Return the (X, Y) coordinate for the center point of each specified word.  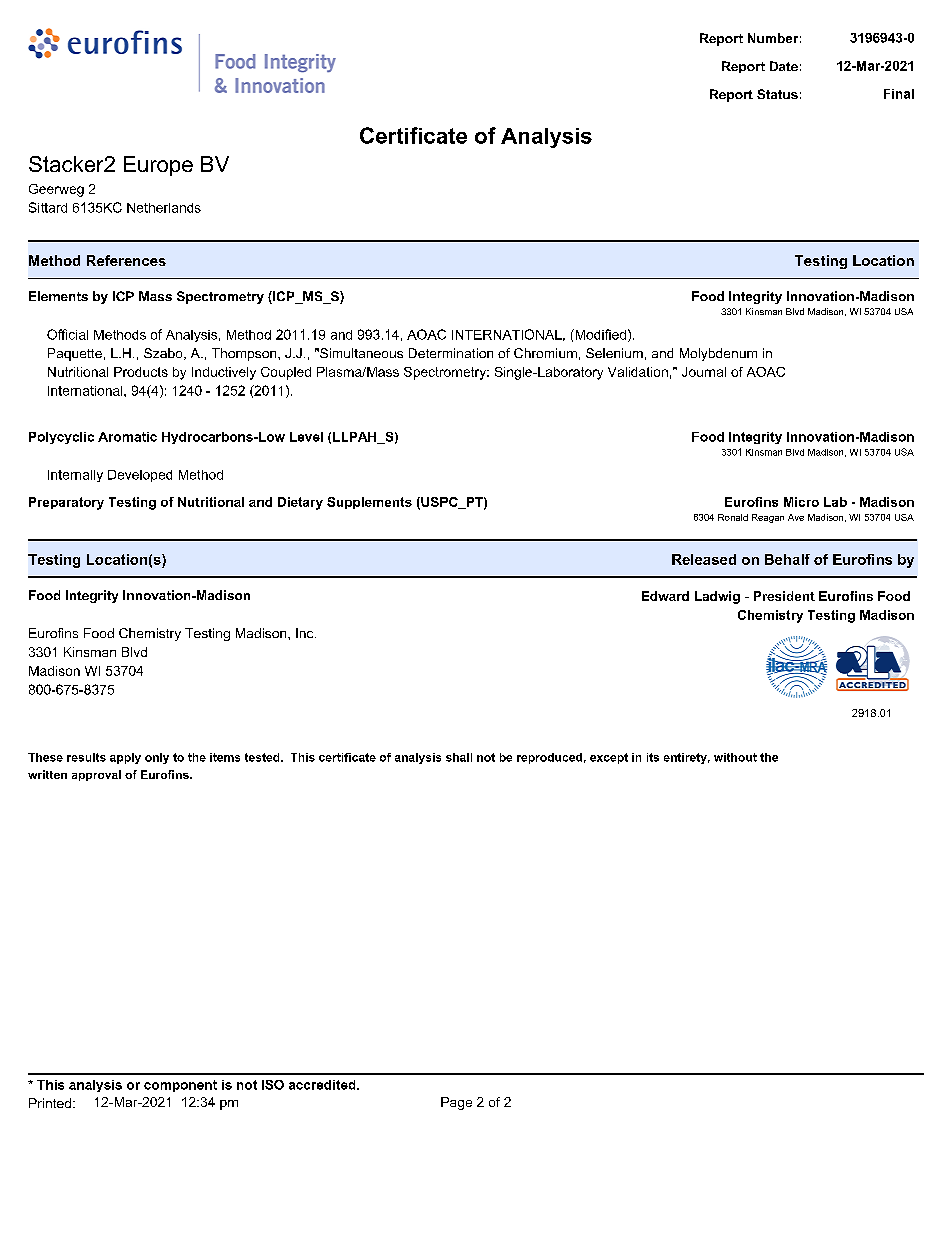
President (784, 596)
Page (456, 1103)
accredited (323, 1085)
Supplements (369, 503)
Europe (158, 166)
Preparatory (66, 503)
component (180, 1086)
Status (777, 94)
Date (784, 66)
